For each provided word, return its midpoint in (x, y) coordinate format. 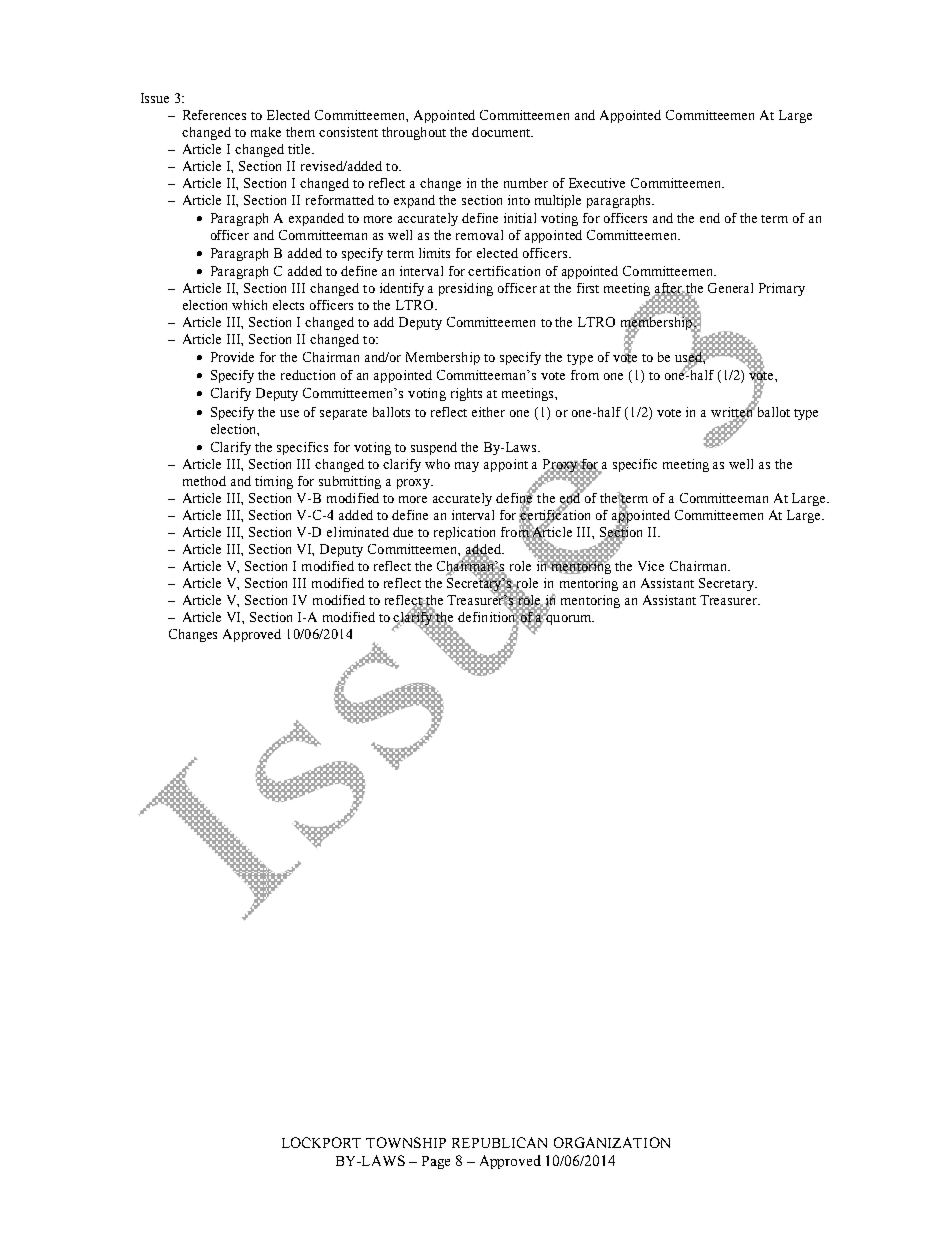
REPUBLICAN (499, 1142)
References (214, 115)
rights (466, 394)
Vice (651, 566)
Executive (597, 183)
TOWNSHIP (406, 1142)
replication (464, 533)
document (502, 132)
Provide (232, 357)
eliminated (358, 532)
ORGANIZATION (612, 1142)
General (730, 288)
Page (436, 1162)
